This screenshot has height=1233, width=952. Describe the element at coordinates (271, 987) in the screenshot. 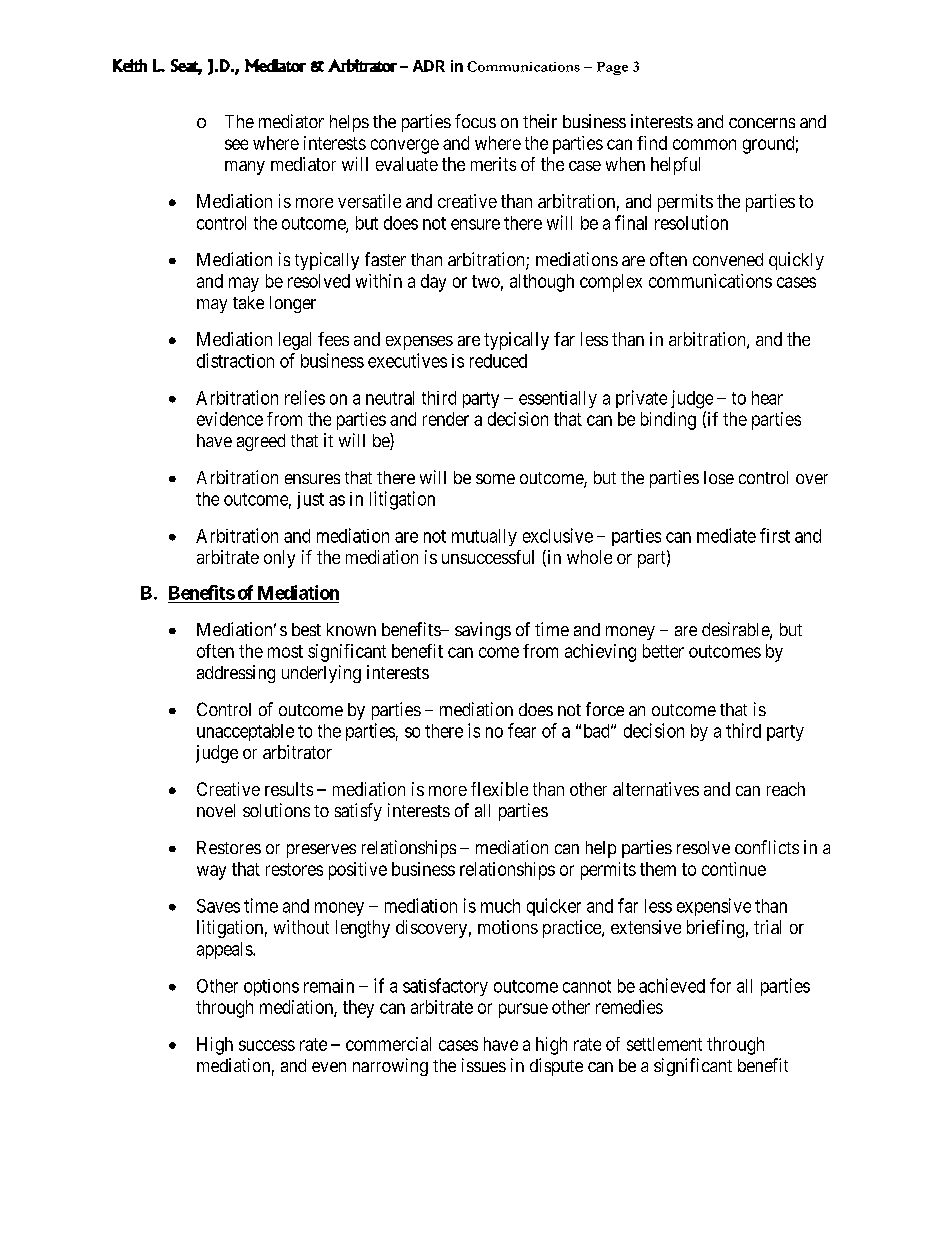

I see `options` at that location.
